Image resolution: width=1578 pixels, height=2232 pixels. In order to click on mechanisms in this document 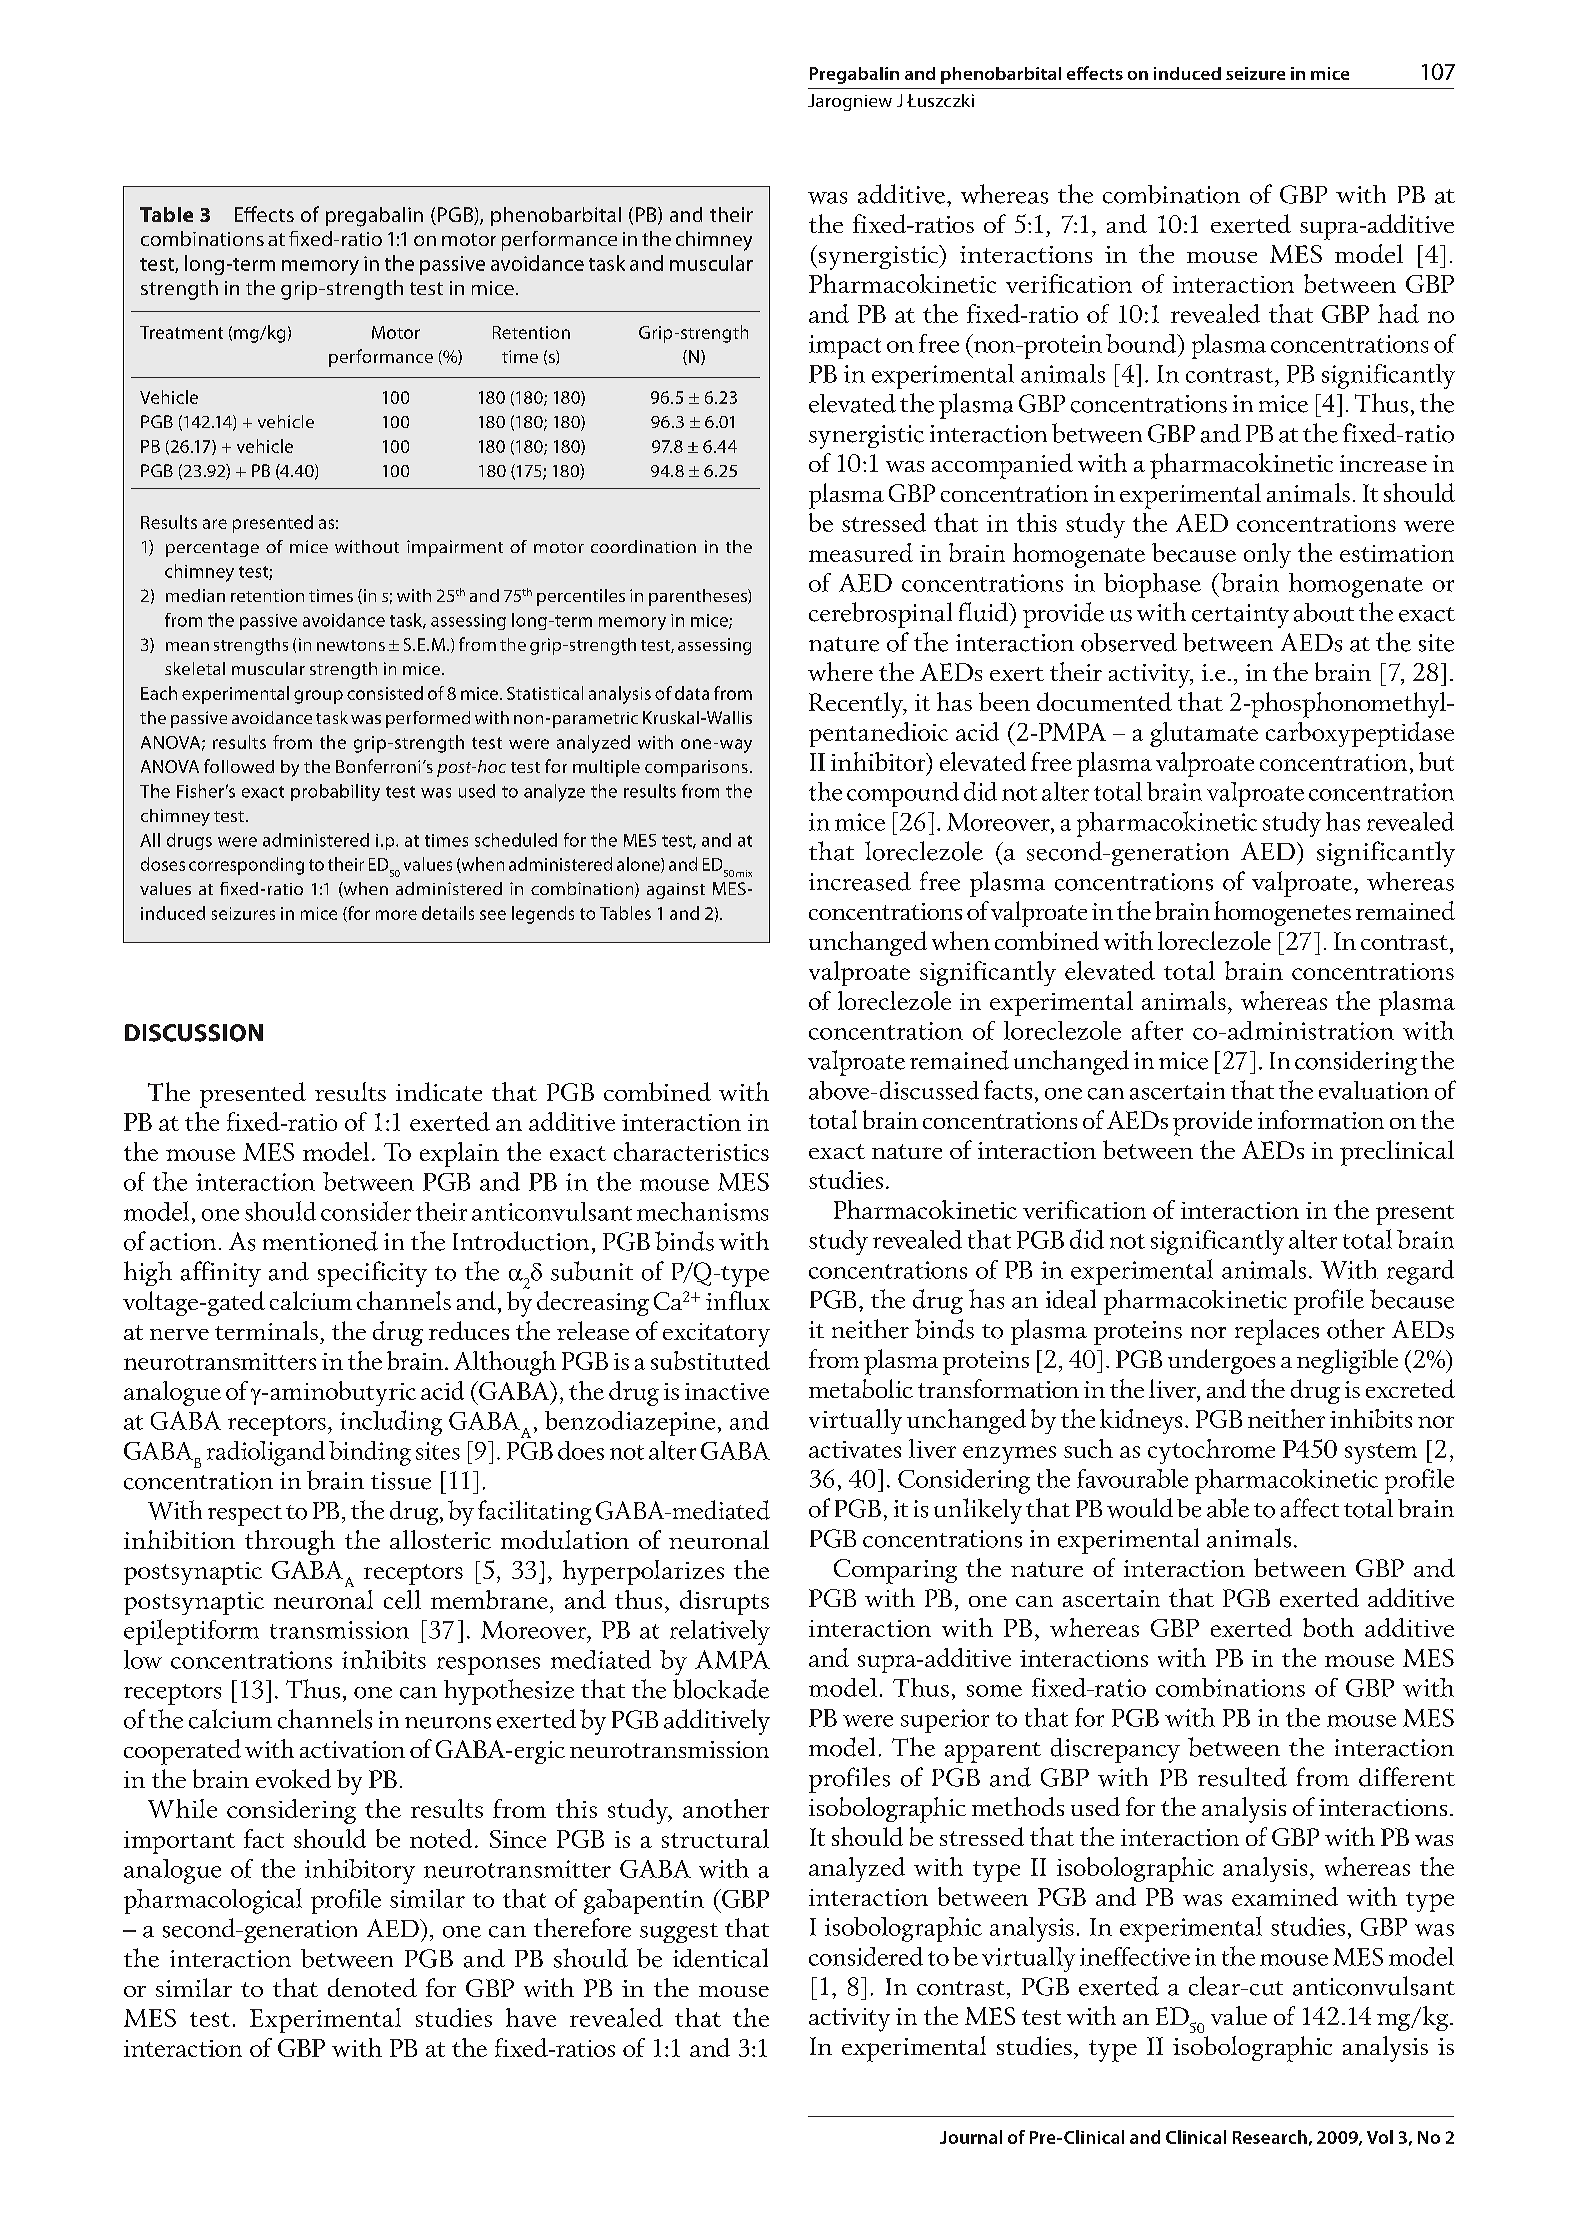, I will do `click(702, 1211)`.
